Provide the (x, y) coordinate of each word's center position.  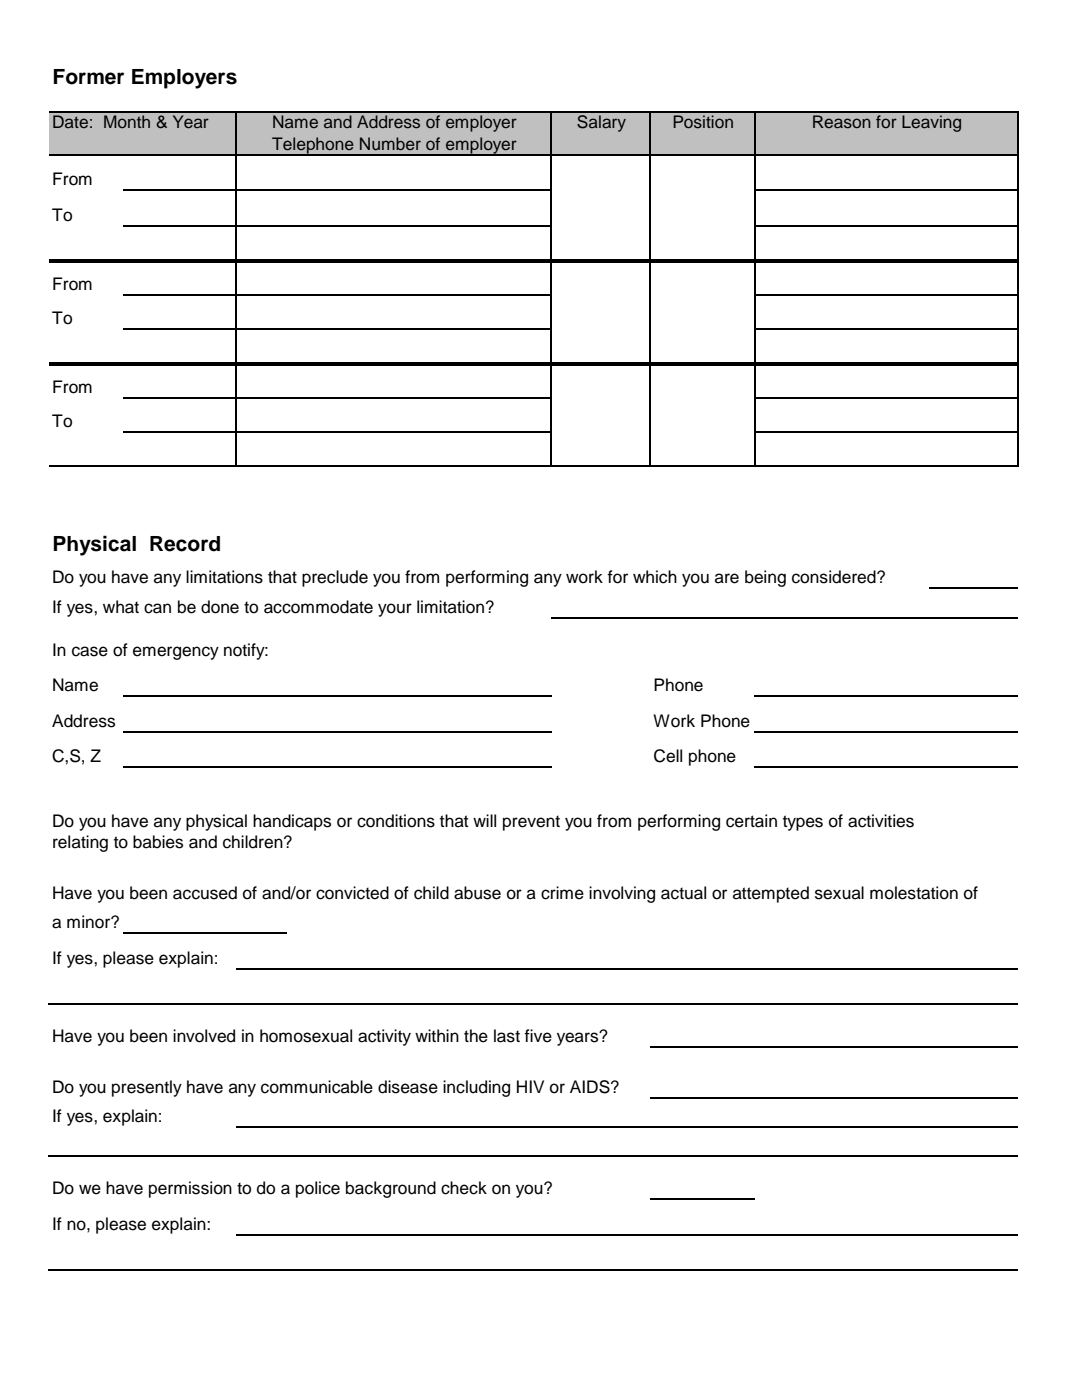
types (803, 823)
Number (390, 143)
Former (88, 77)
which (655, 577)
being (765, 578)
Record (185, 544)
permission (190, 1189)
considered (835, 577)
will (484, 820)
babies (158, 842)
